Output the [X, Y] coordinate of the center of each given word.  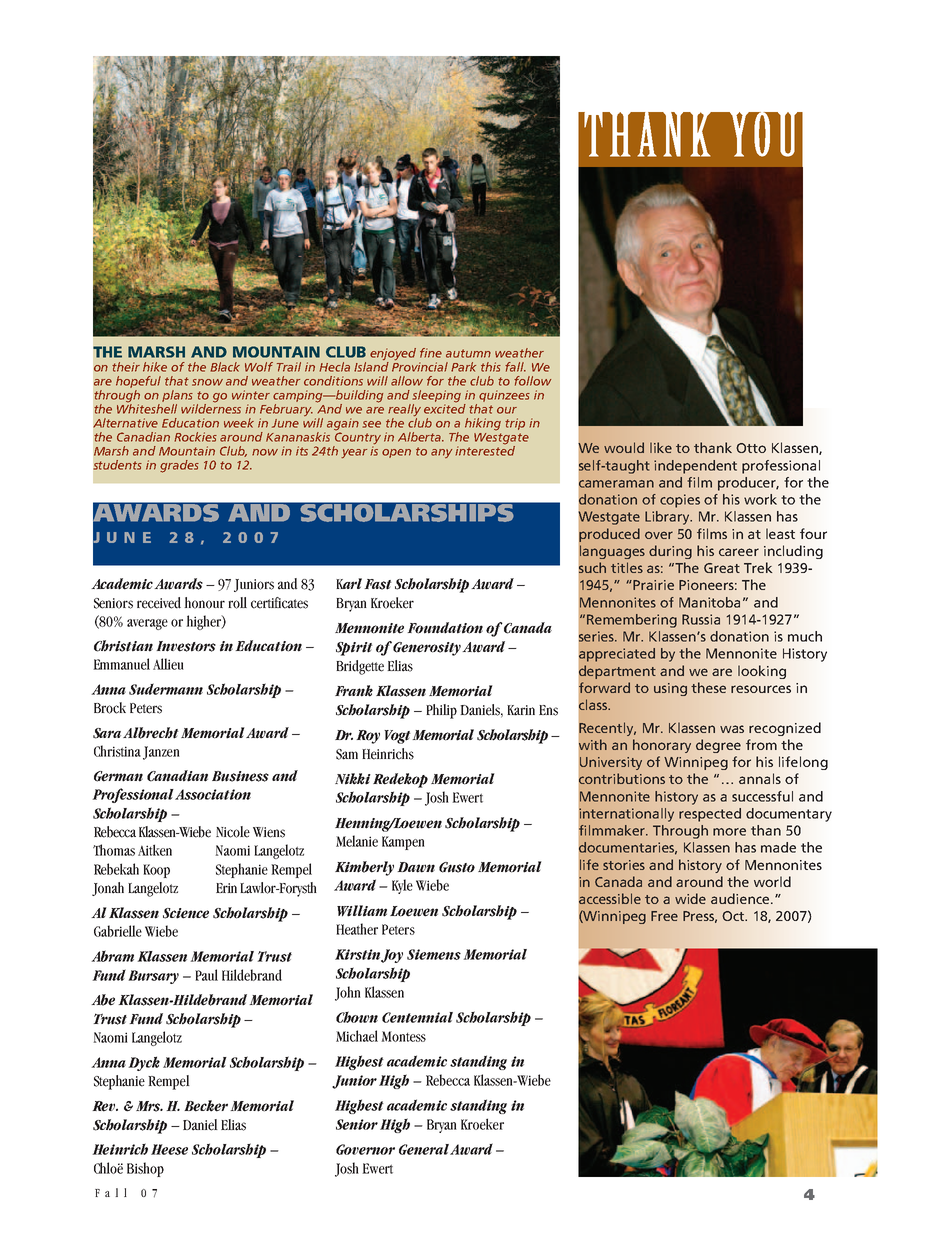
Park [463, 367]
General [424, 1149]
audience [741, 898]
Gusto [457, 867]
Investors [186, 646]
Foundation [445, 628]
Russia [701, 619]
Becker [206, 1106]
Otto [751, 448]
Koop [156, 871]
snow [207, 382]
